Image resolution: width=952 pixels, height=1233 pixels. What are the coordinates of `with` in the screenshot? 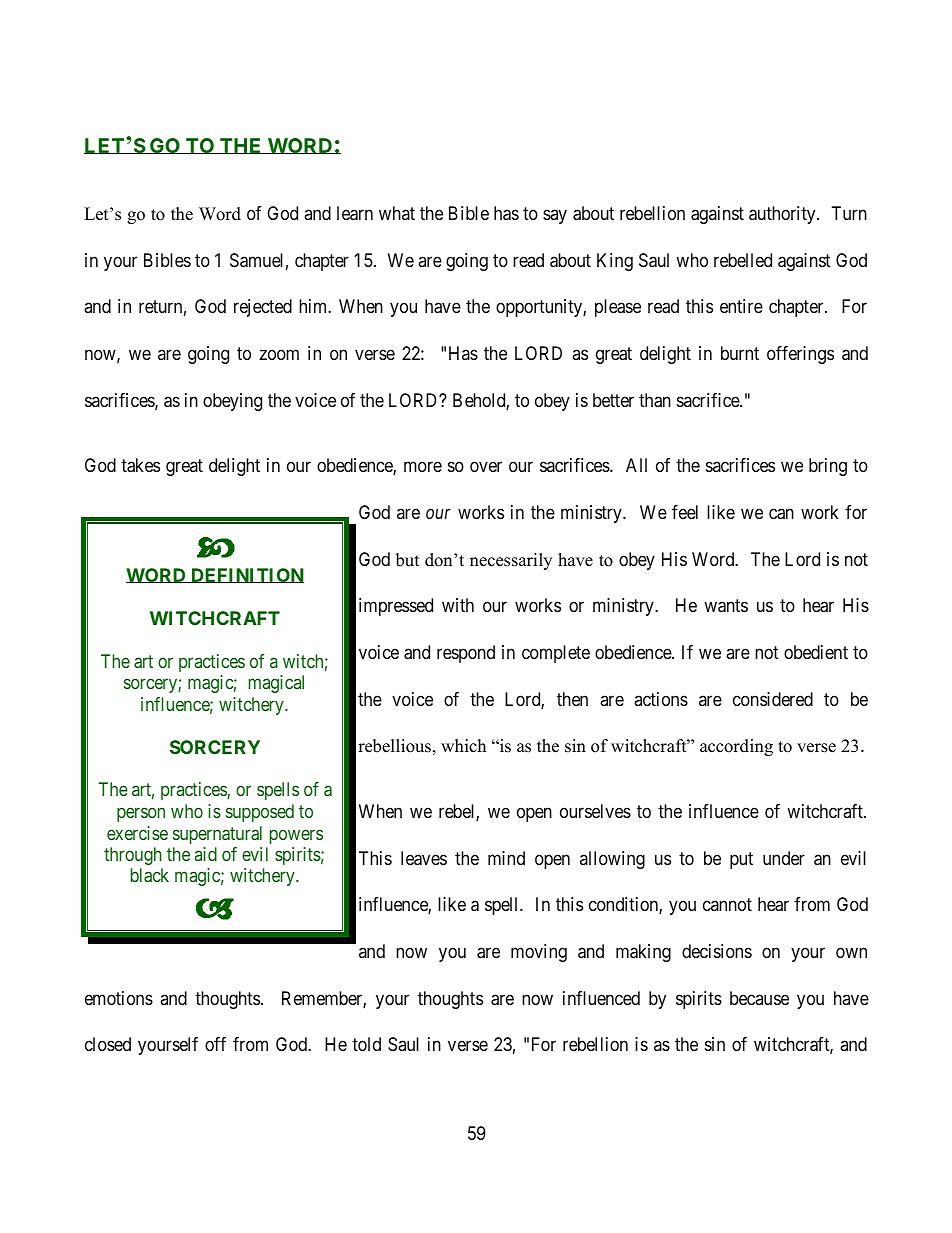 It's located at (458, 605).
